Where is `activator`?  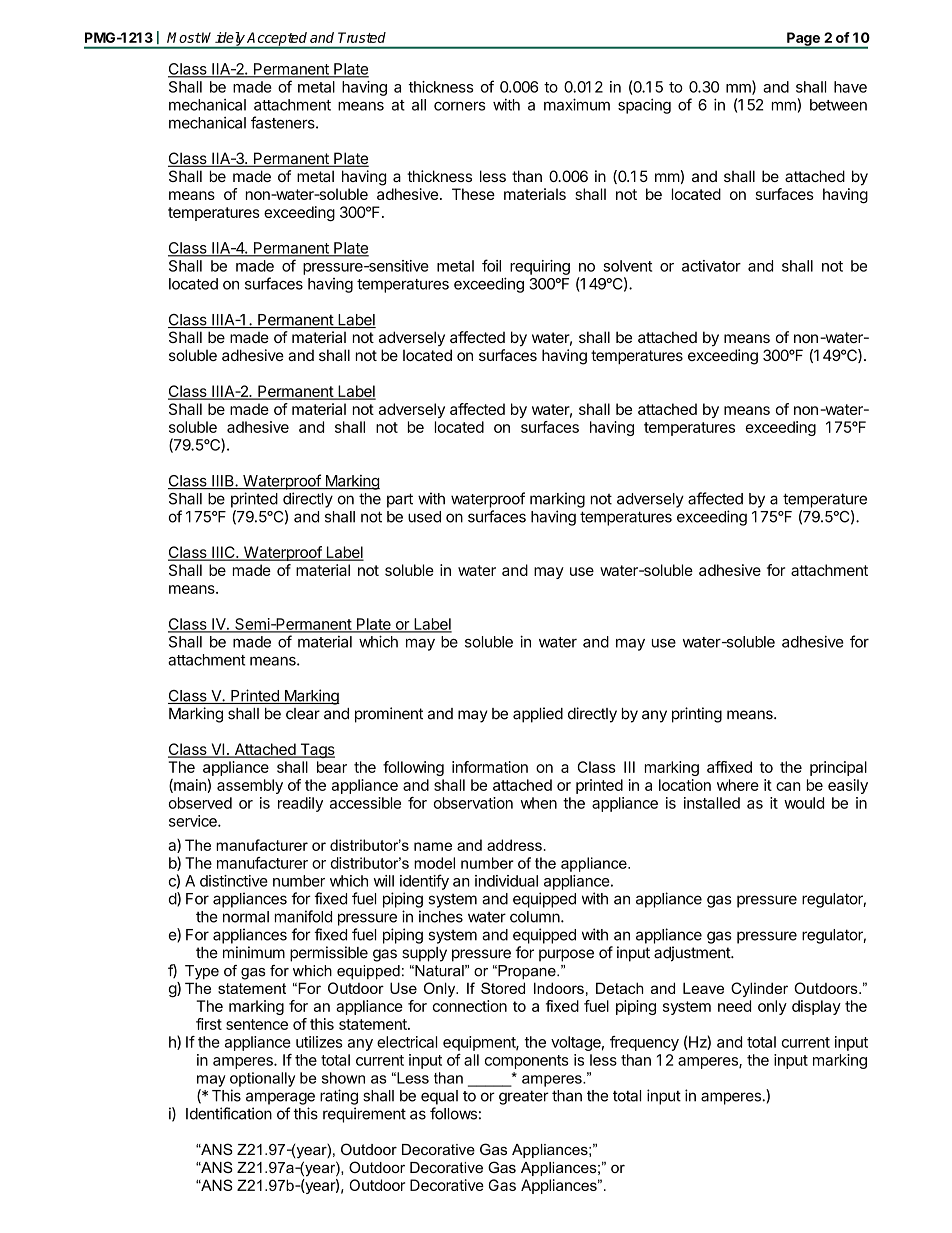
activator is located at coordinates (711, 266).
